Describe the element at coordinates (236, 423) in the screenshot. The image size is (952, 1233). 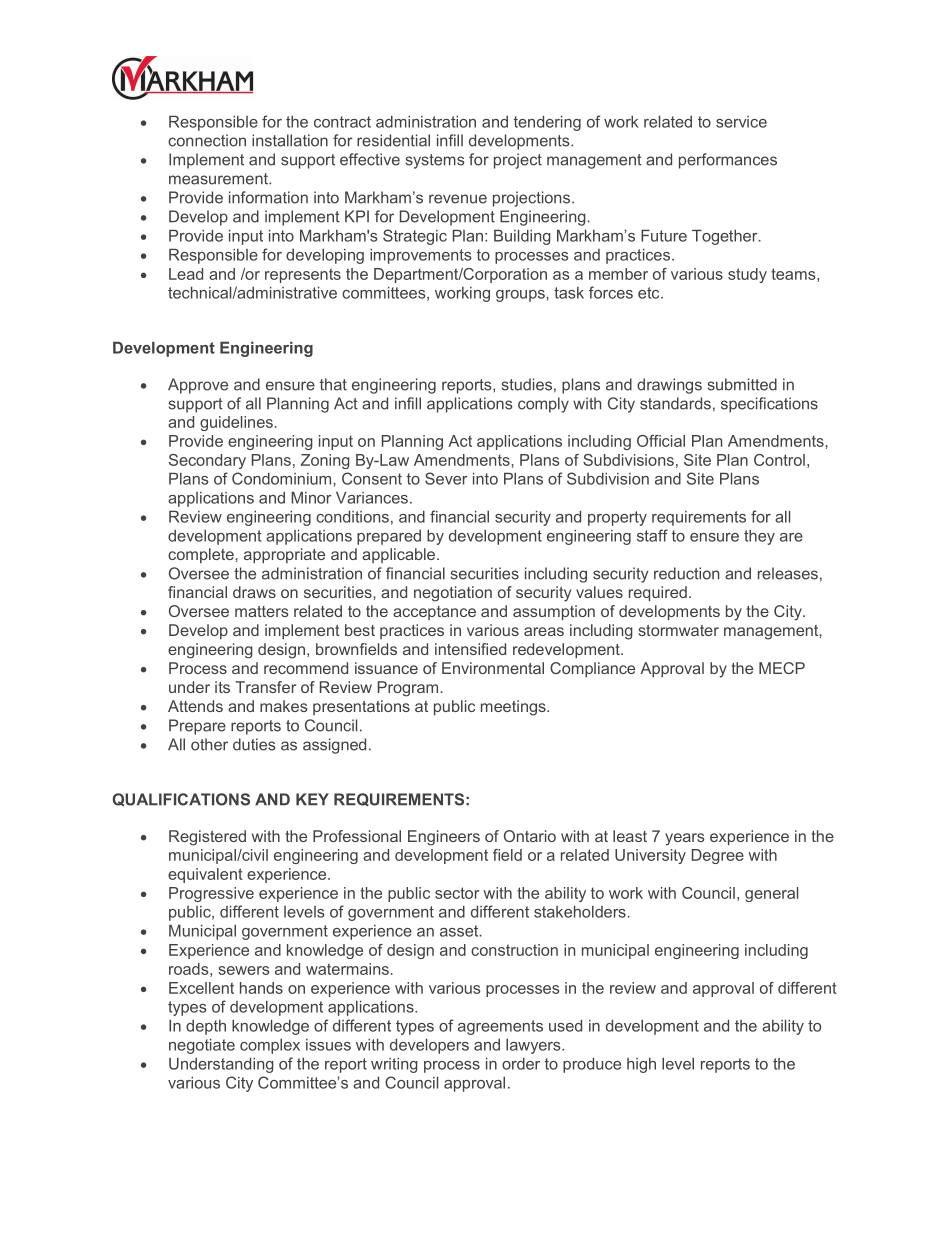
I see `guidelines` at that location.
